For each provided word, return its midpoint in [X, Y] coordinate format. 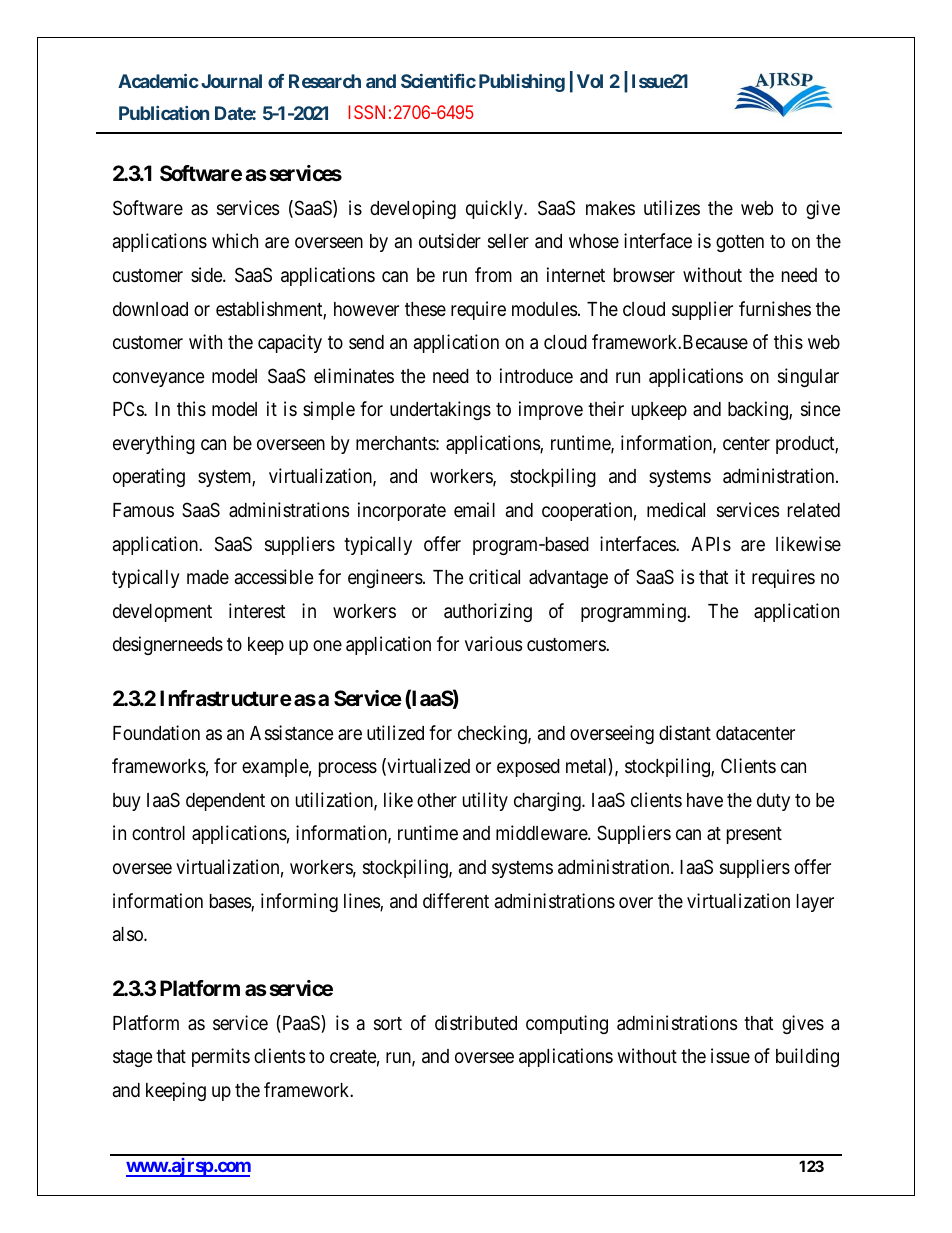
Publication [164, 113]
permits [221, 1057]
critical [494, 576]
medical [676, 509]
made [208, 577]
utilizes [672, 207]
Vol [590, 81]
